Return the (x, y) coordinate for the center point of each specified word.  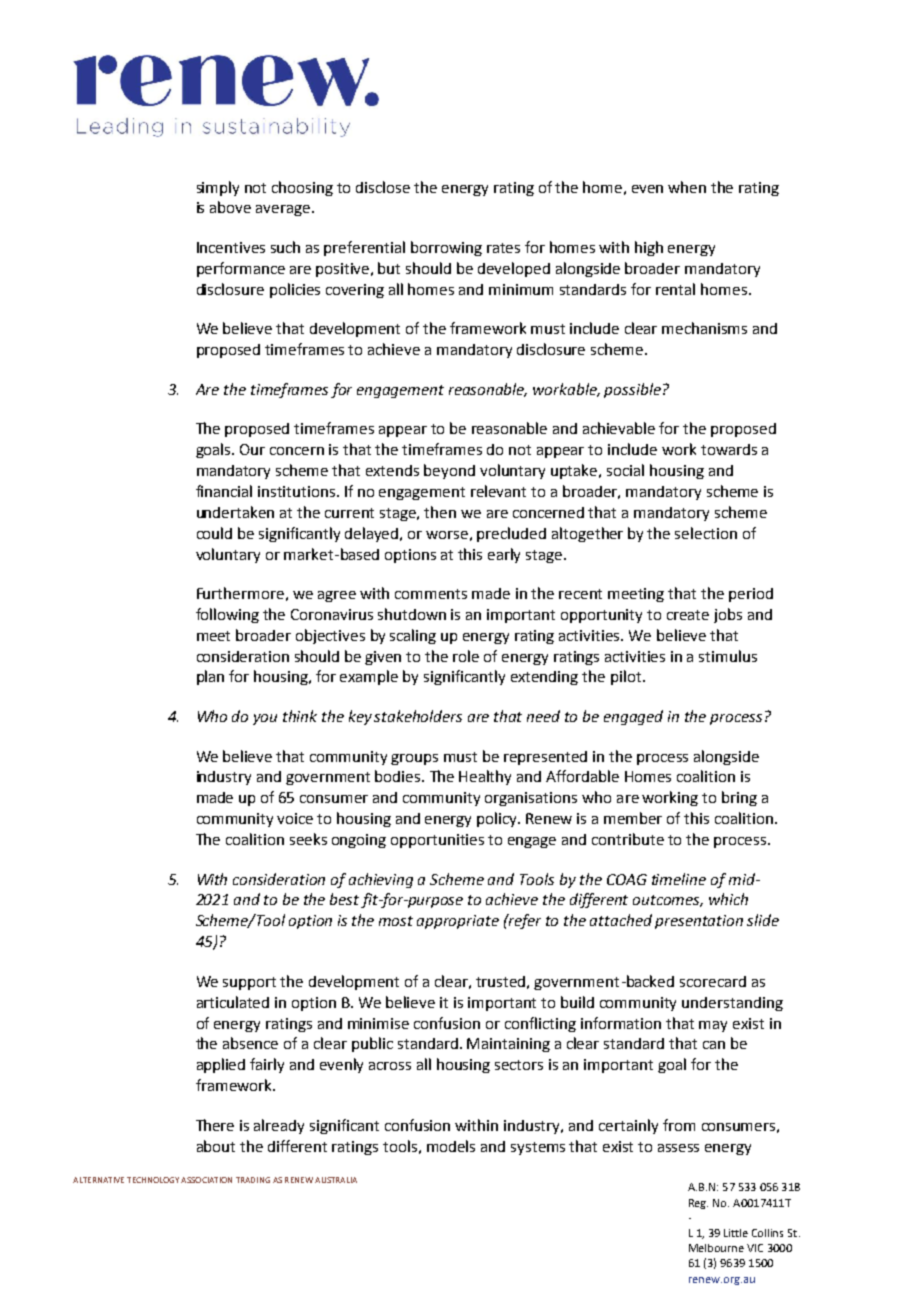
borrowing (446, 248)
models (451, 1146)
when (687, 187)
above (230, 207)
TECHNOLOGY (153, 1180)
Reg (698, 1204)
